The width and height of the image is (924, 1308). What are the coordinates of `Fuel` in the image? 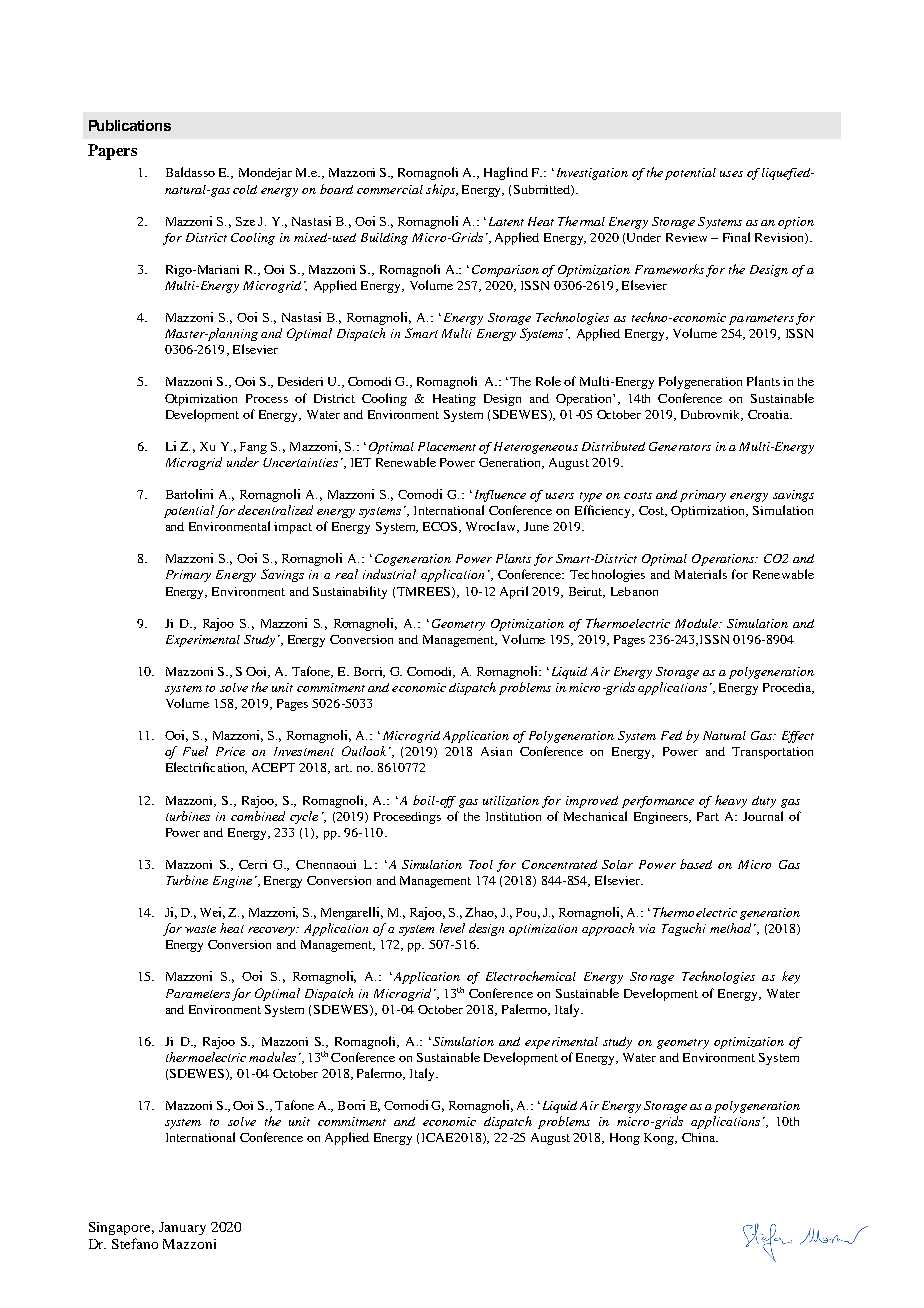 It's located at (195, 751).
